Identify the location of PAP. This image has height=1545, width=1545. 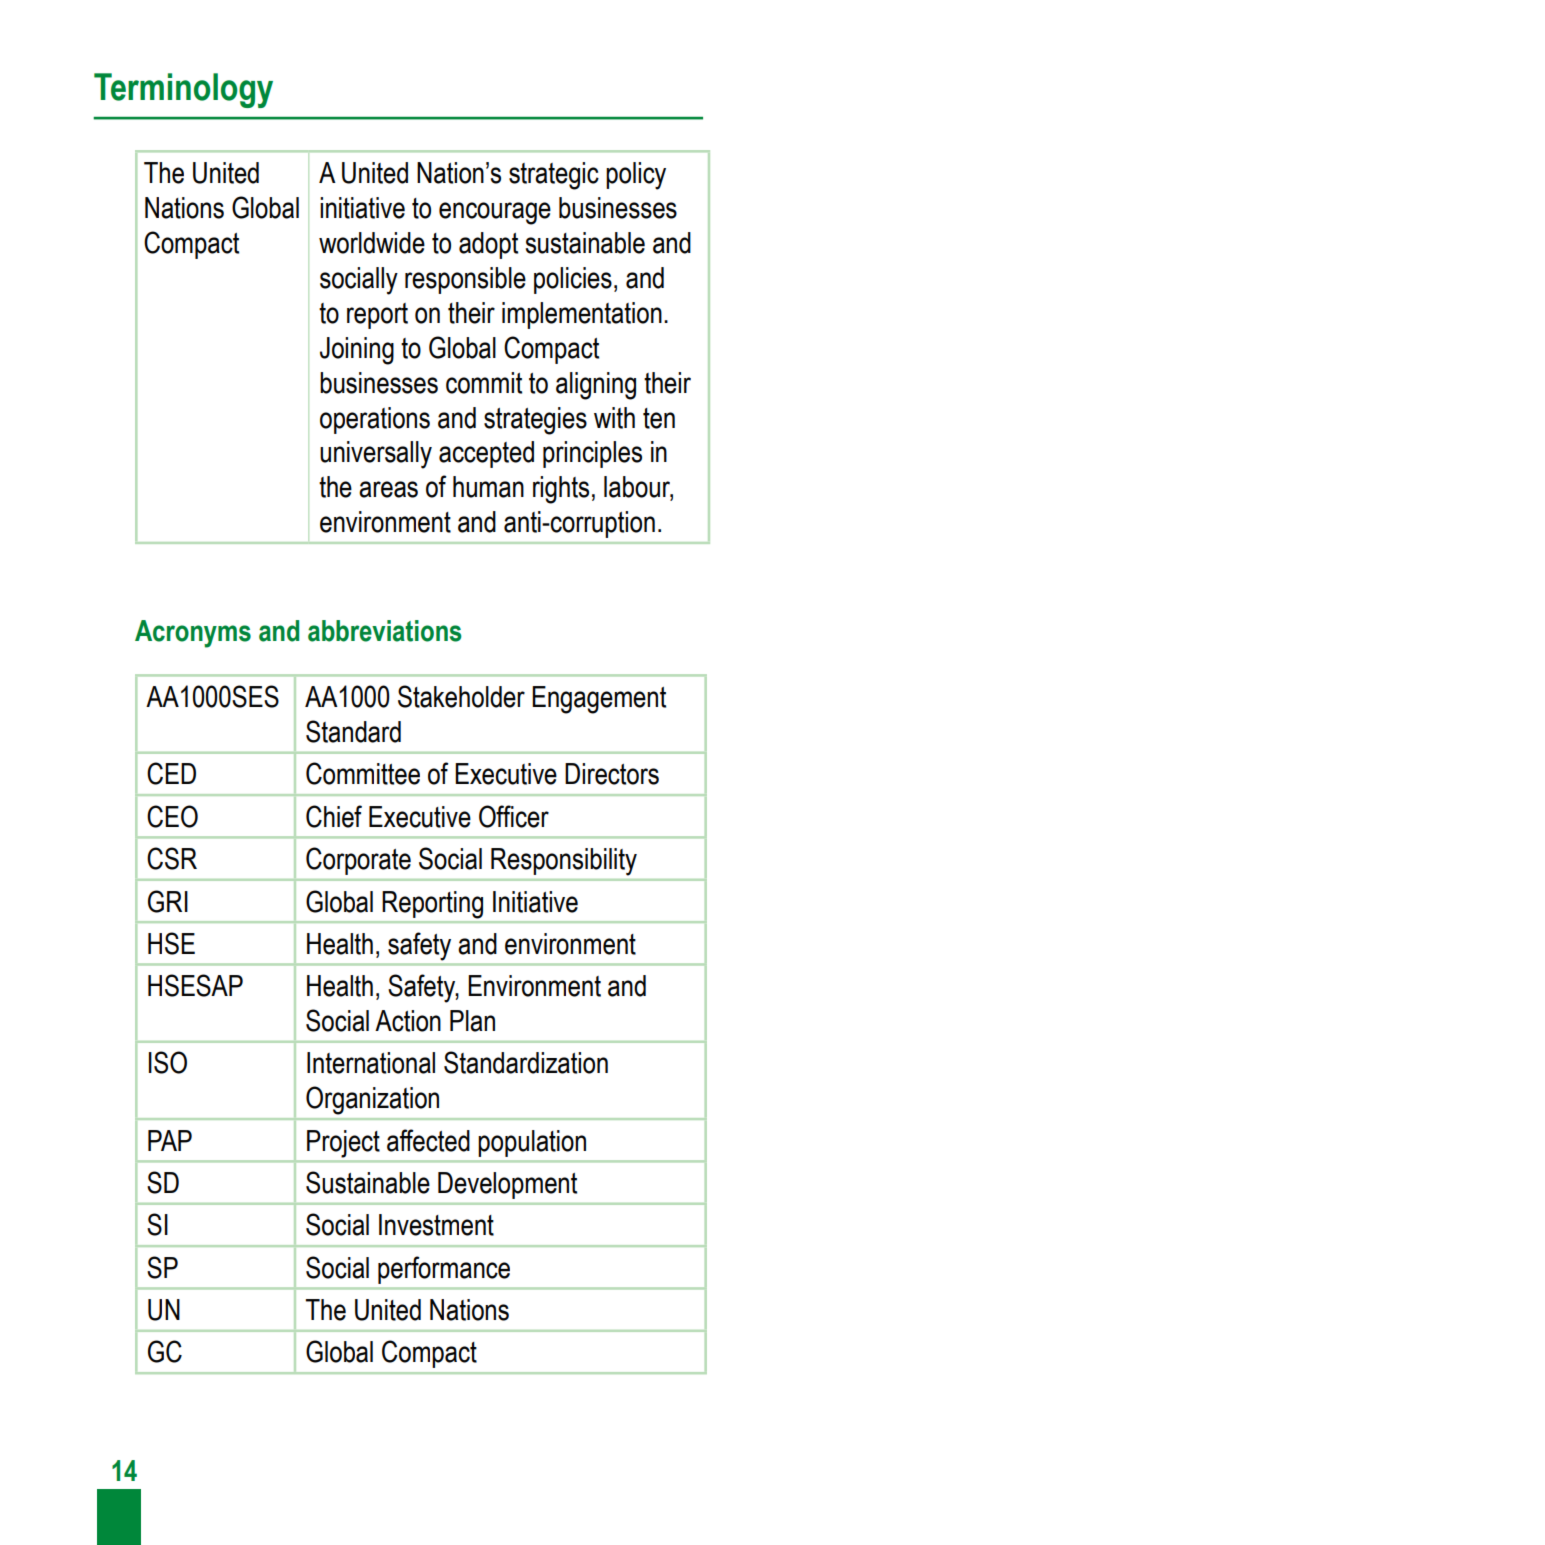
(170, 1140).
